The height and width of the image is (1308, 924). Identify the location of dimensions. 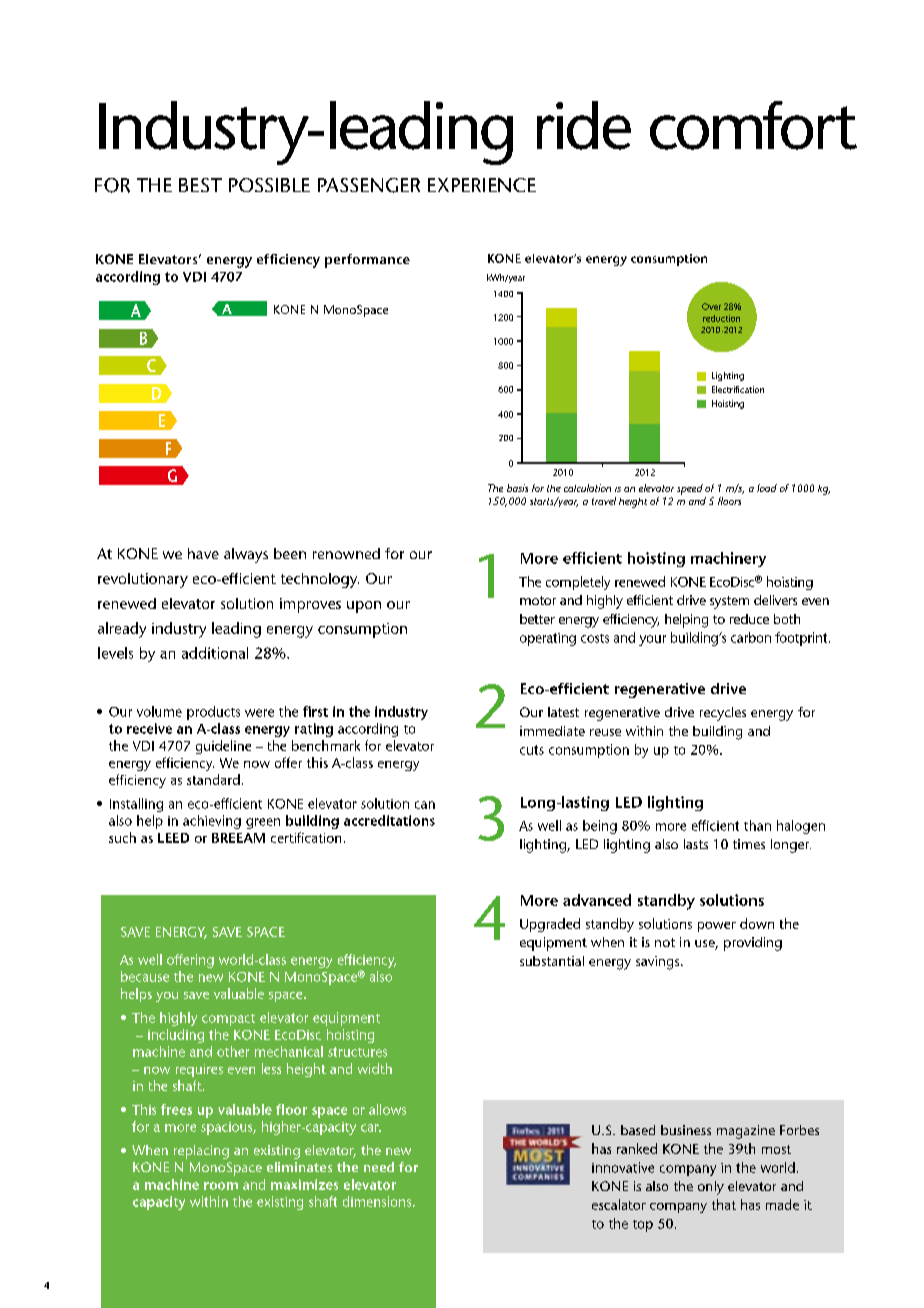
(378, 1201).
